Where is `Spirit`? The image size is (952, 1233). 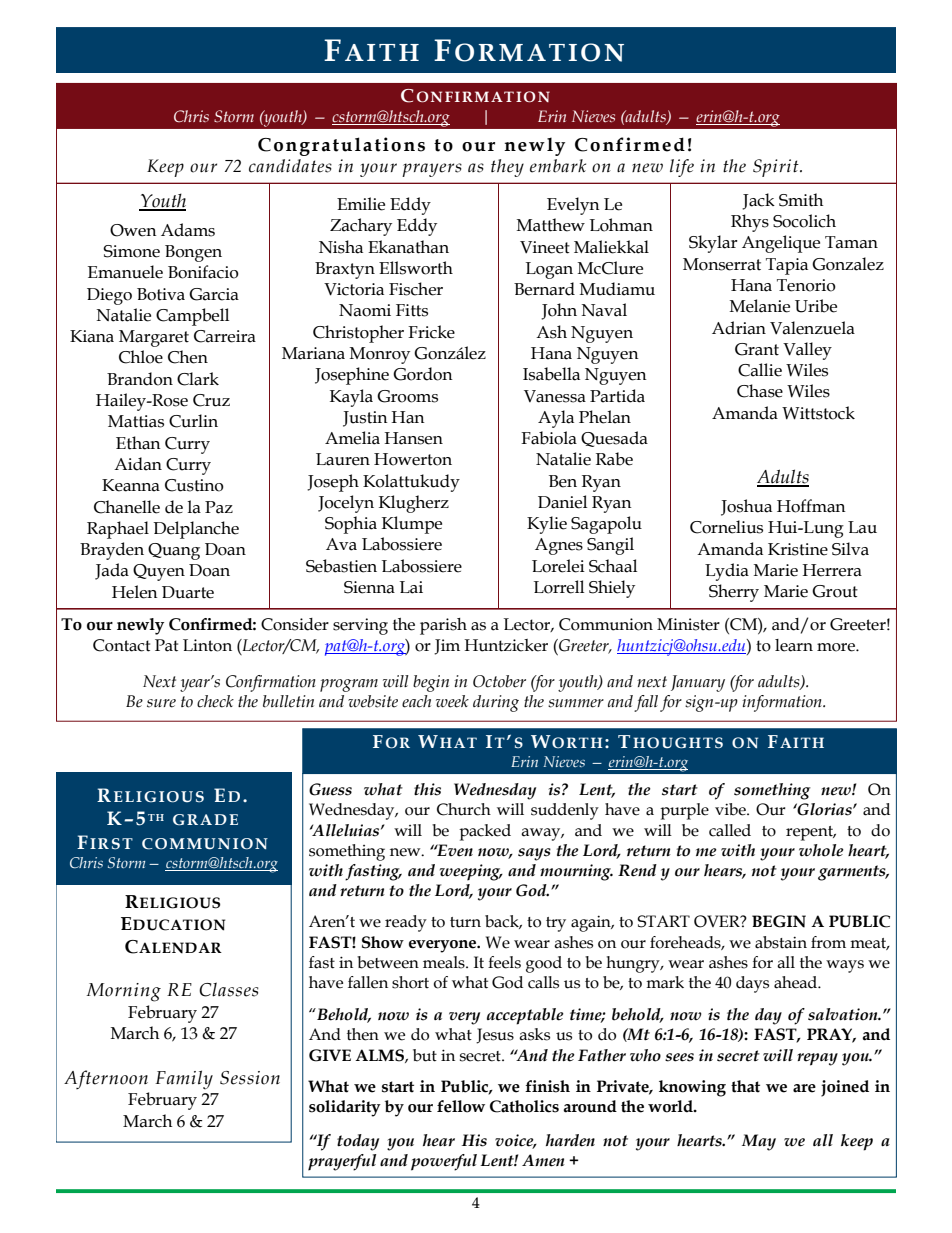
Spirit is located at coordinates (777, 168).
